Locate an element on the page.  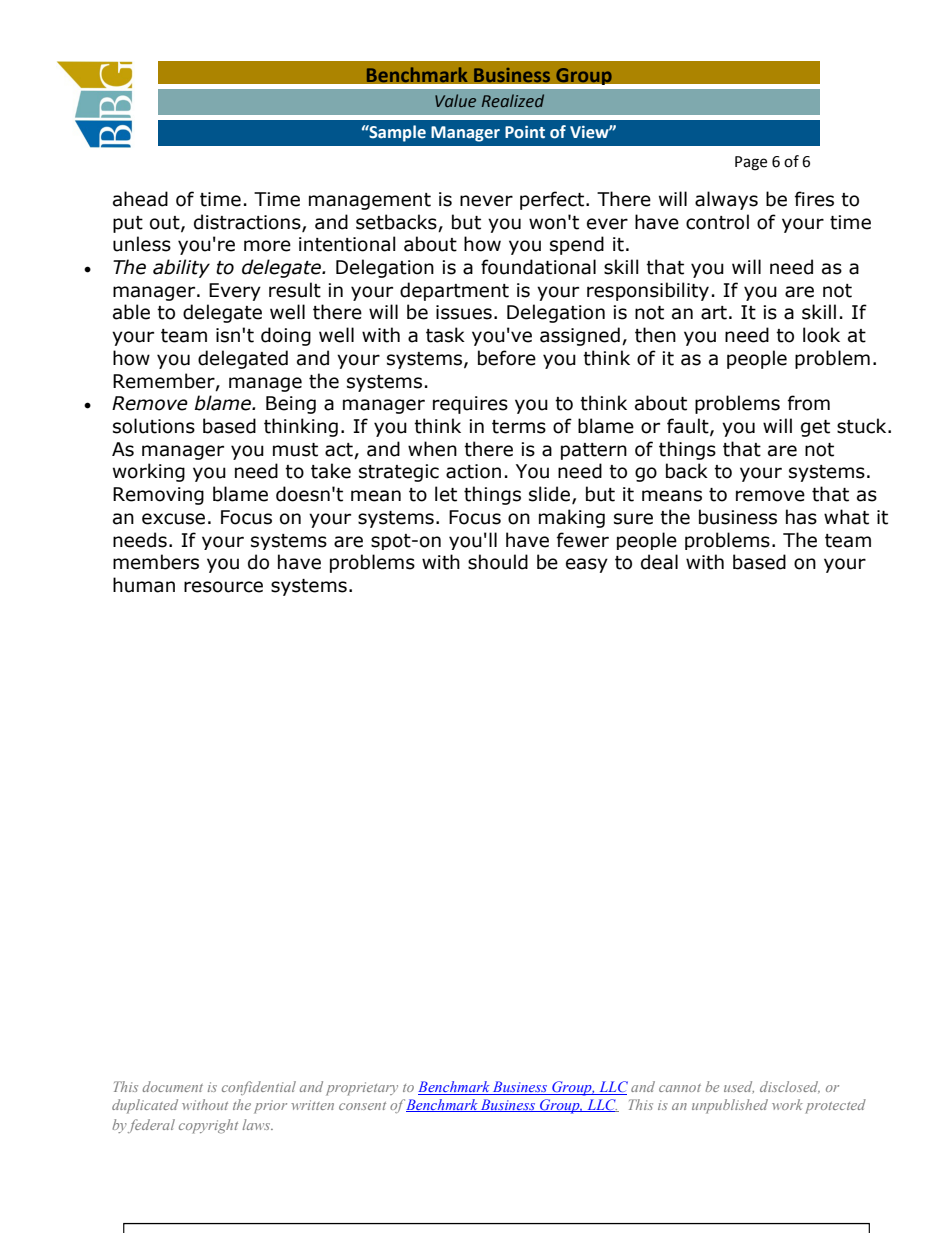
deal is located at coordinates (659, 562).
